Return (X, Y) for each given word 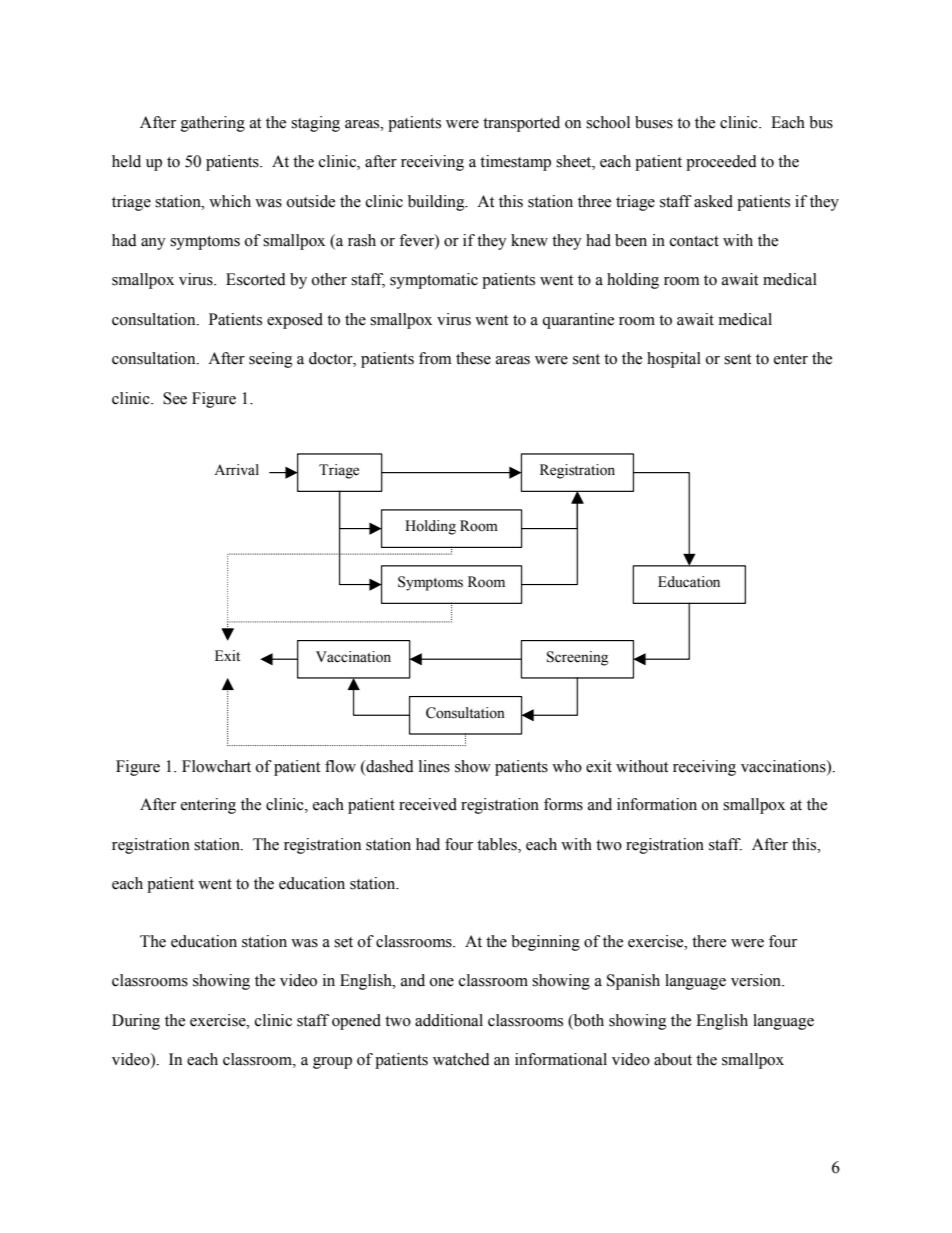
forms (563, 804)
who (567, 766)
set (343, 942)
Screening (577, 658)
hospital (674, 360)
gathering (213, 124)
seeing (271, 360)
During (136, 1022)
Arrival (236, 469)
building (437, 203)
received (428, 804)
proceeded (721, 163)
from (435, 358)
